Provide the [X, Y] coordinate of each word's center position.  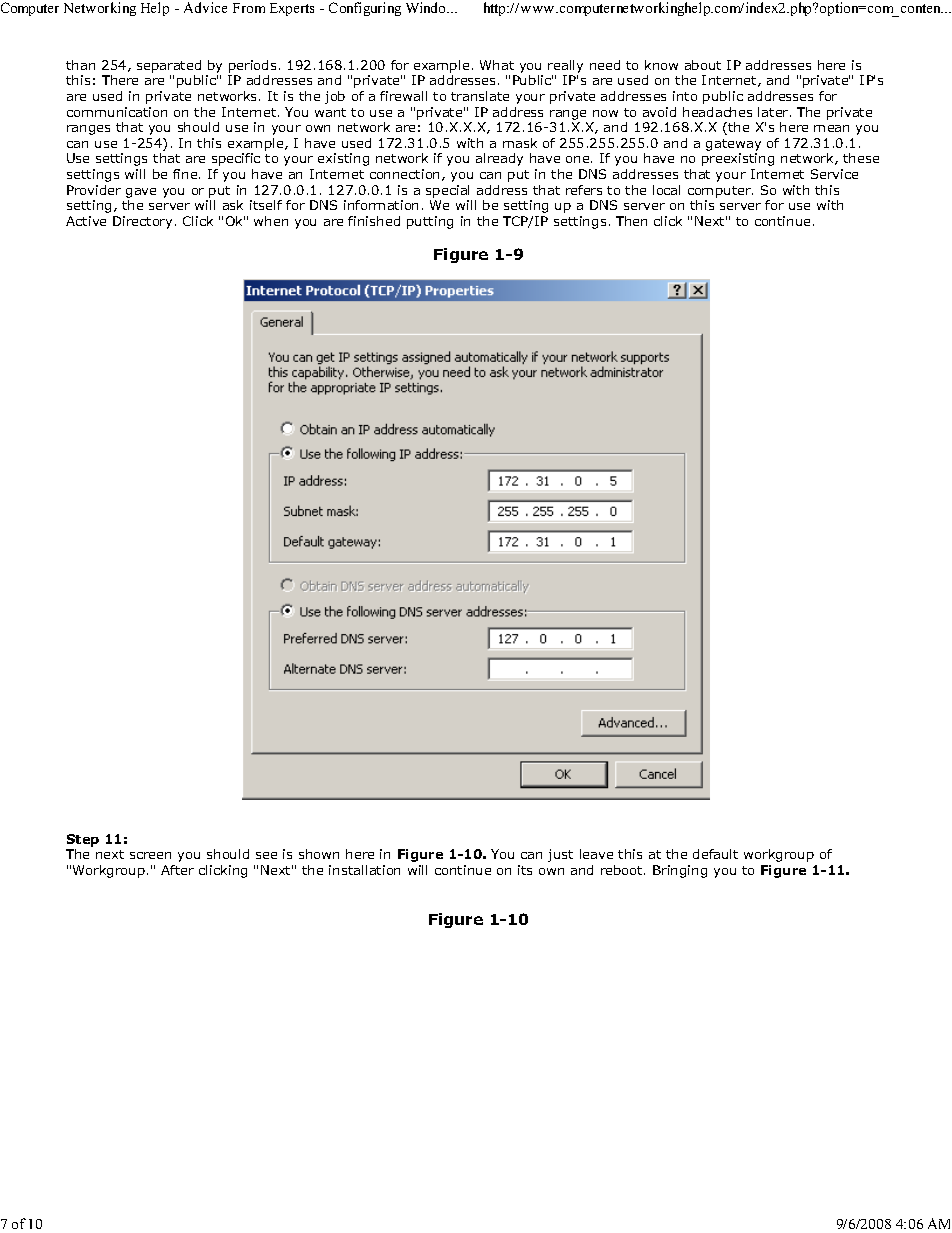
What [497, 65]
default [715, 854]
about [703, 65]
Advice [205, 7]
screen [150, 855]
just [560, 855]
